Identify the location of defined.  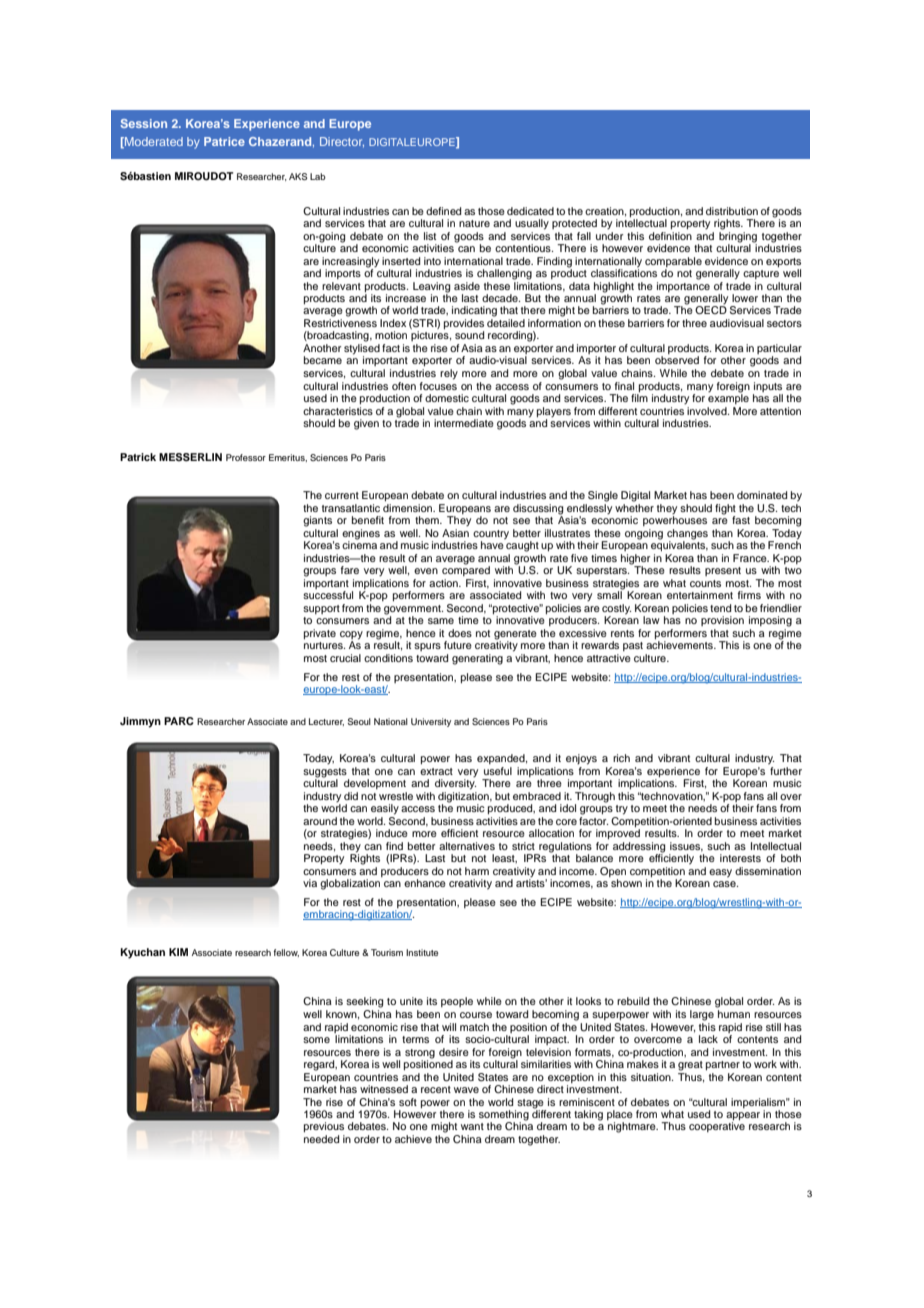
(443, 211).
